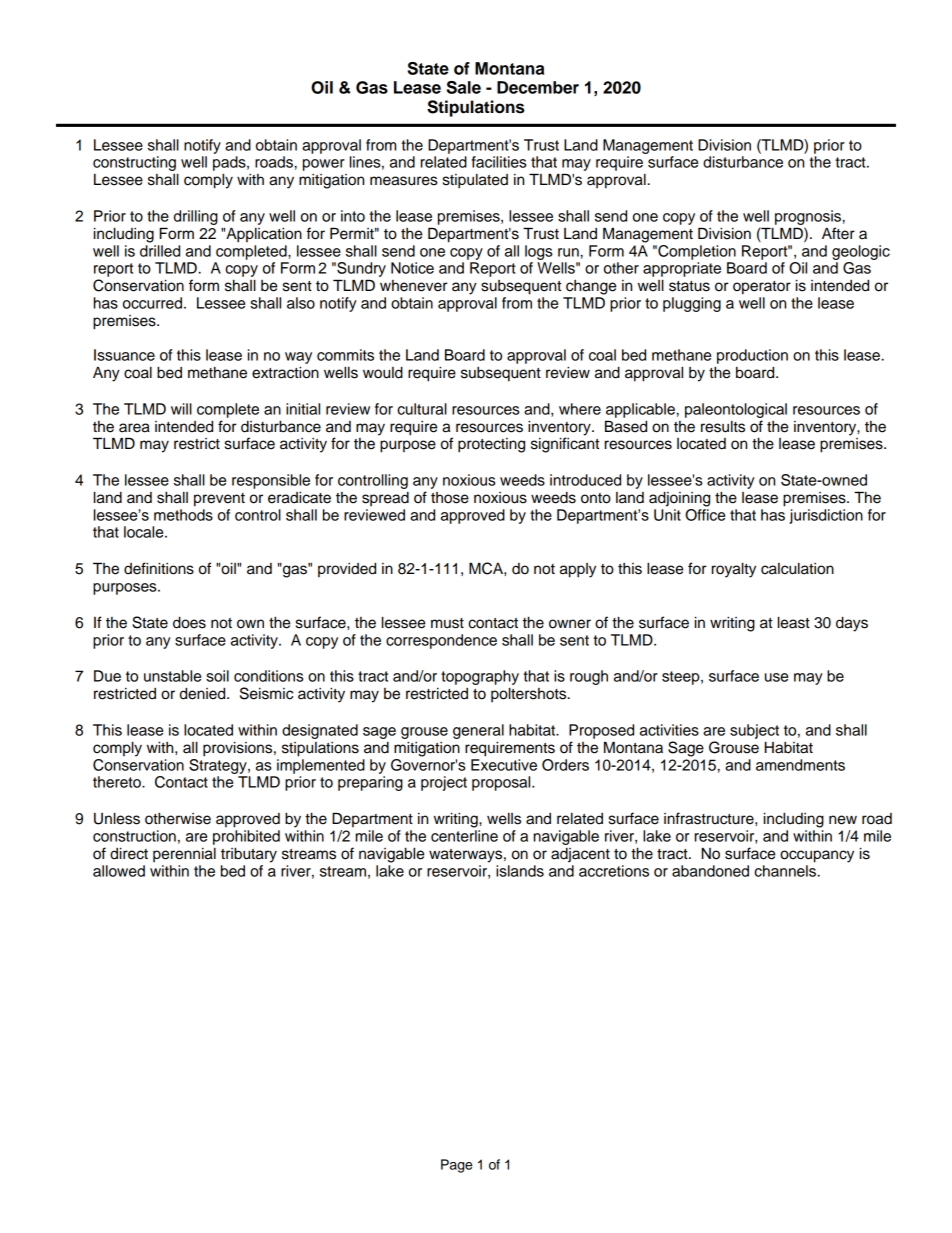 The image size is (952, 1233). I want to click on production, so click(752, 356).
